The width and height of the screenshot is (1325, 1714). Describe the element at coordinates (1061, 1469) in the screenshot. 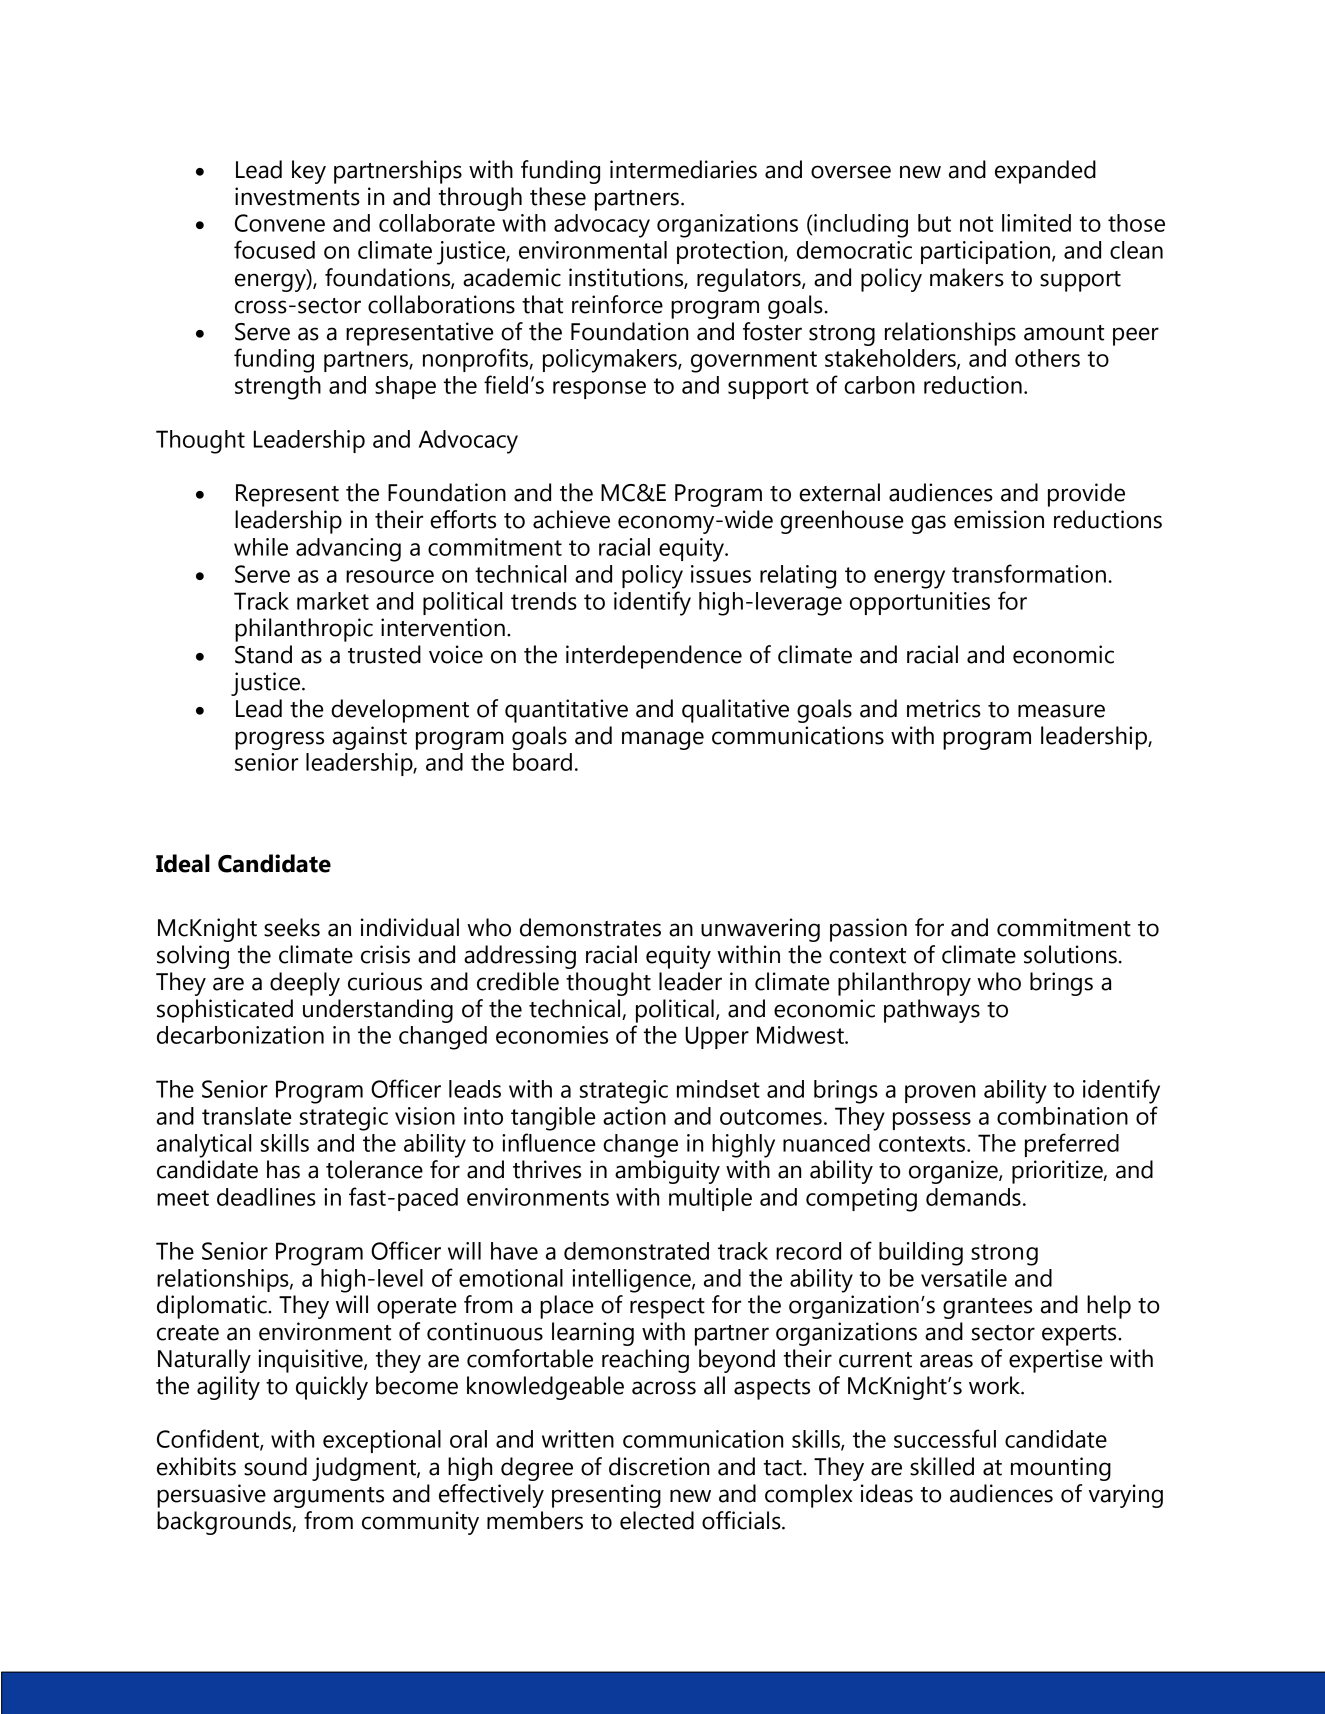

I see `mounting` at that location.
